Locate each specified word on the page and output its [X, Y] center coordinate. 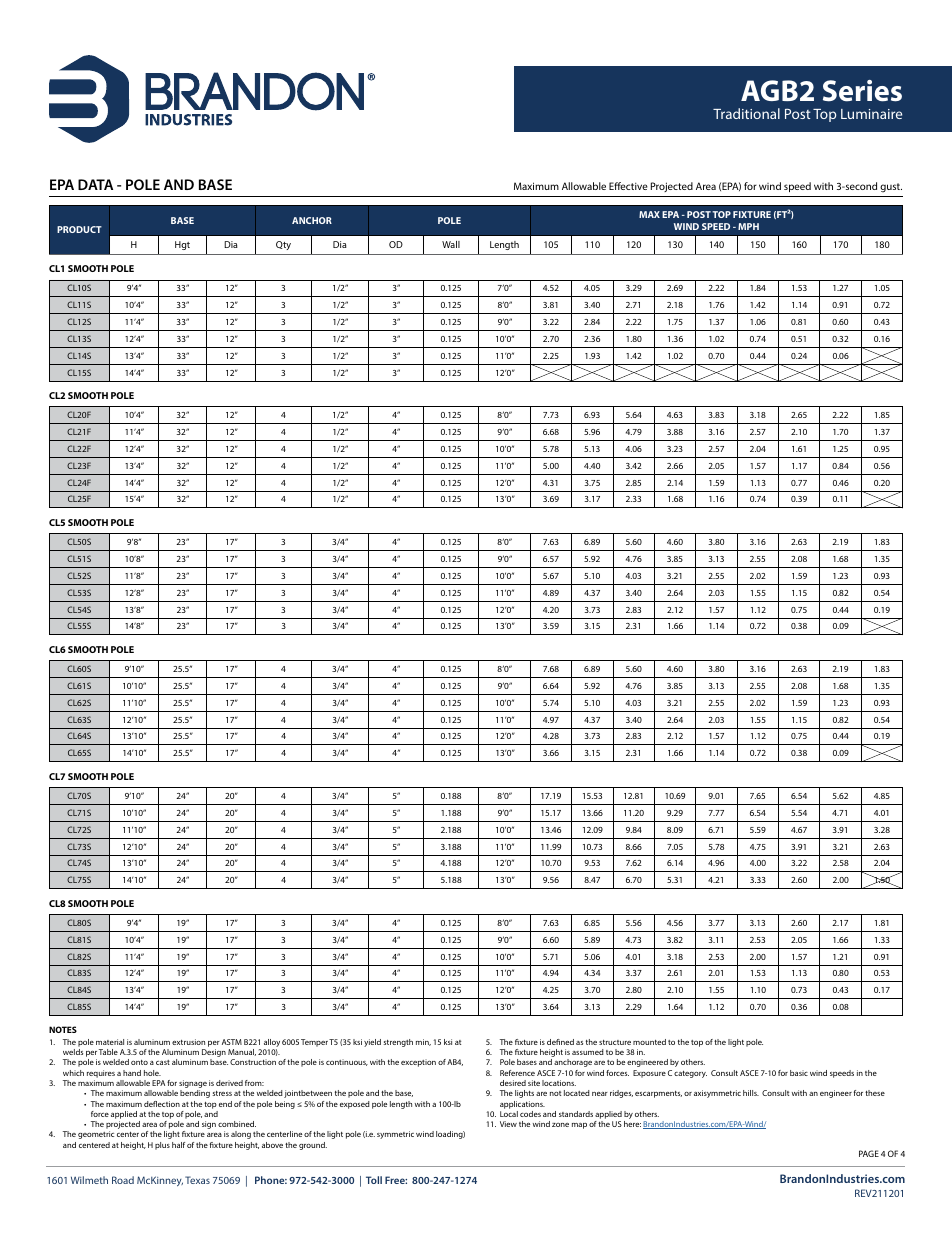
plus [162, 1146]
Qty [283, 245]
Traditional [746, 113]
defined [560, 1042]
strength [398, 1043]
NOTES [63, 1029]
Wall [451, 244]
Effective [628, 186]
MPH [748, 226]
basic [799, 1073]
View [508, 1124]
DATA [95, 184]
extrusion [188, 1042]
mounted [649, 1042]
